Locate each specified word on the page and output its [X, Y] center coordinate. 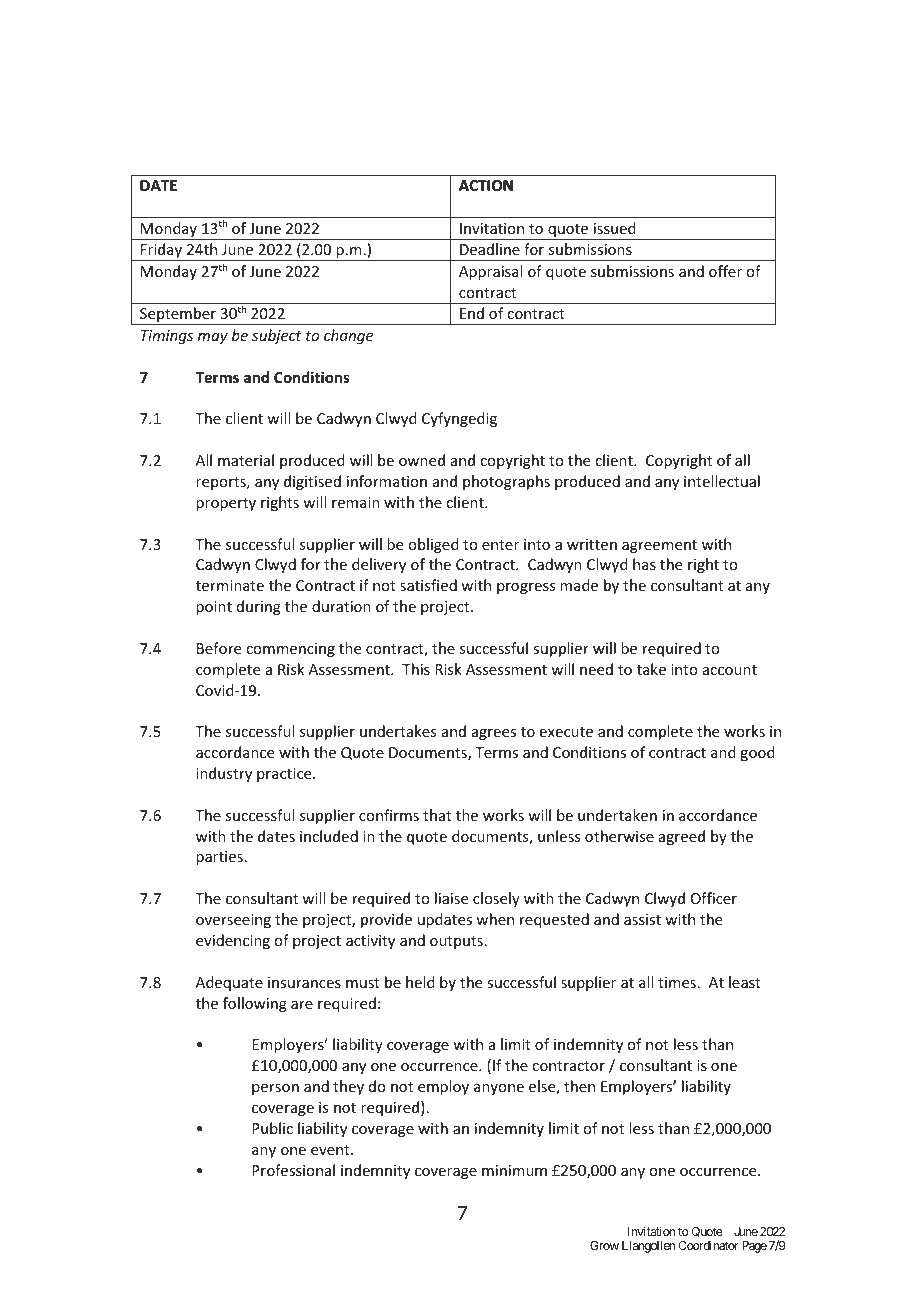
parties [219, 858]
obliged [433, 545]
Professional [293, 1170]
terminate [230, 585]
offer [725, 271]
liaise [451, 898]
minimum [514, 1170]
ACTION [486, 185]
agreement [659, 546]
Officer [714, 898]
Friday [162, 252]
